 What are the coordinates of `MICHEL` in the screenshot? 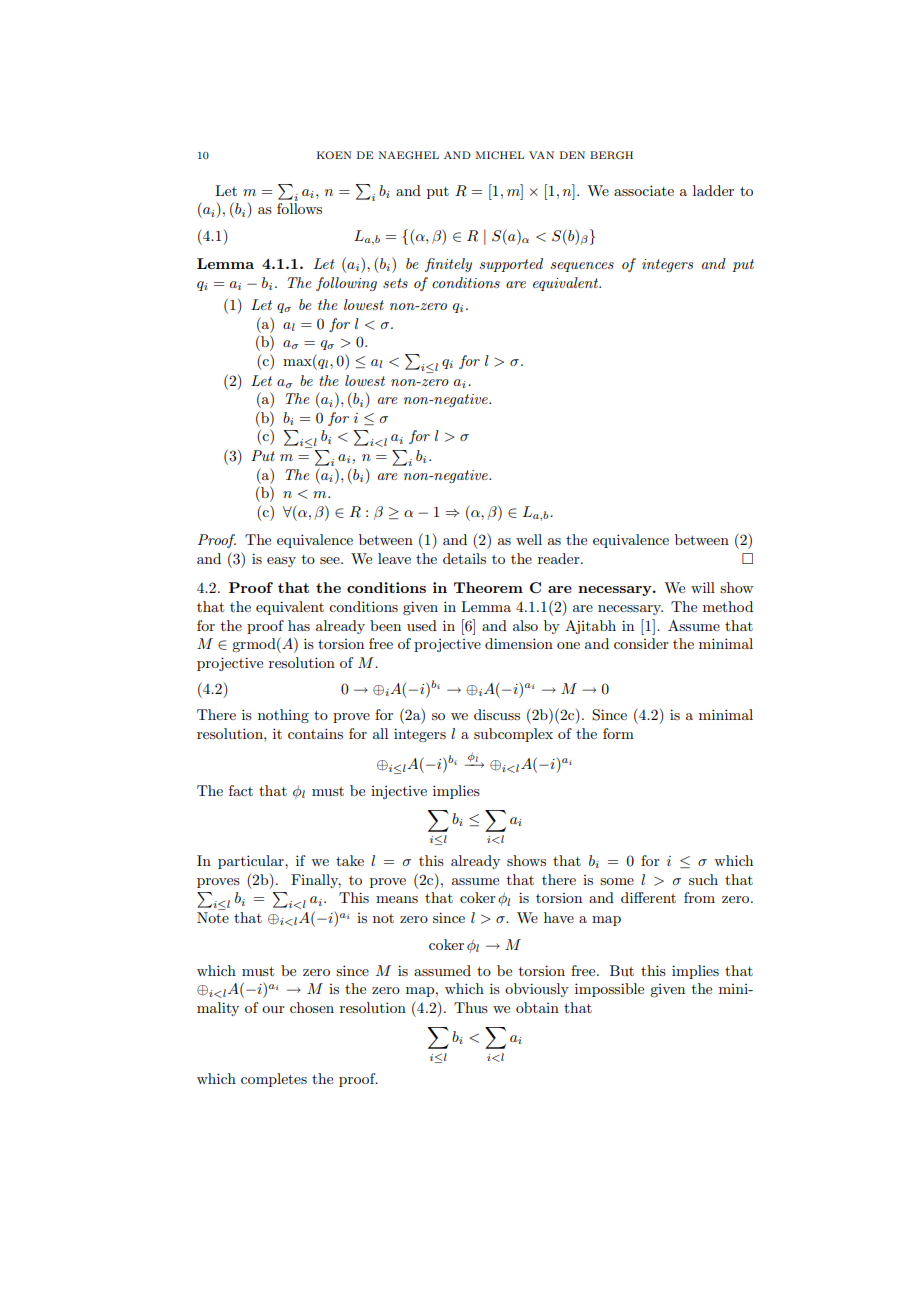 It's located at (500, 155).
